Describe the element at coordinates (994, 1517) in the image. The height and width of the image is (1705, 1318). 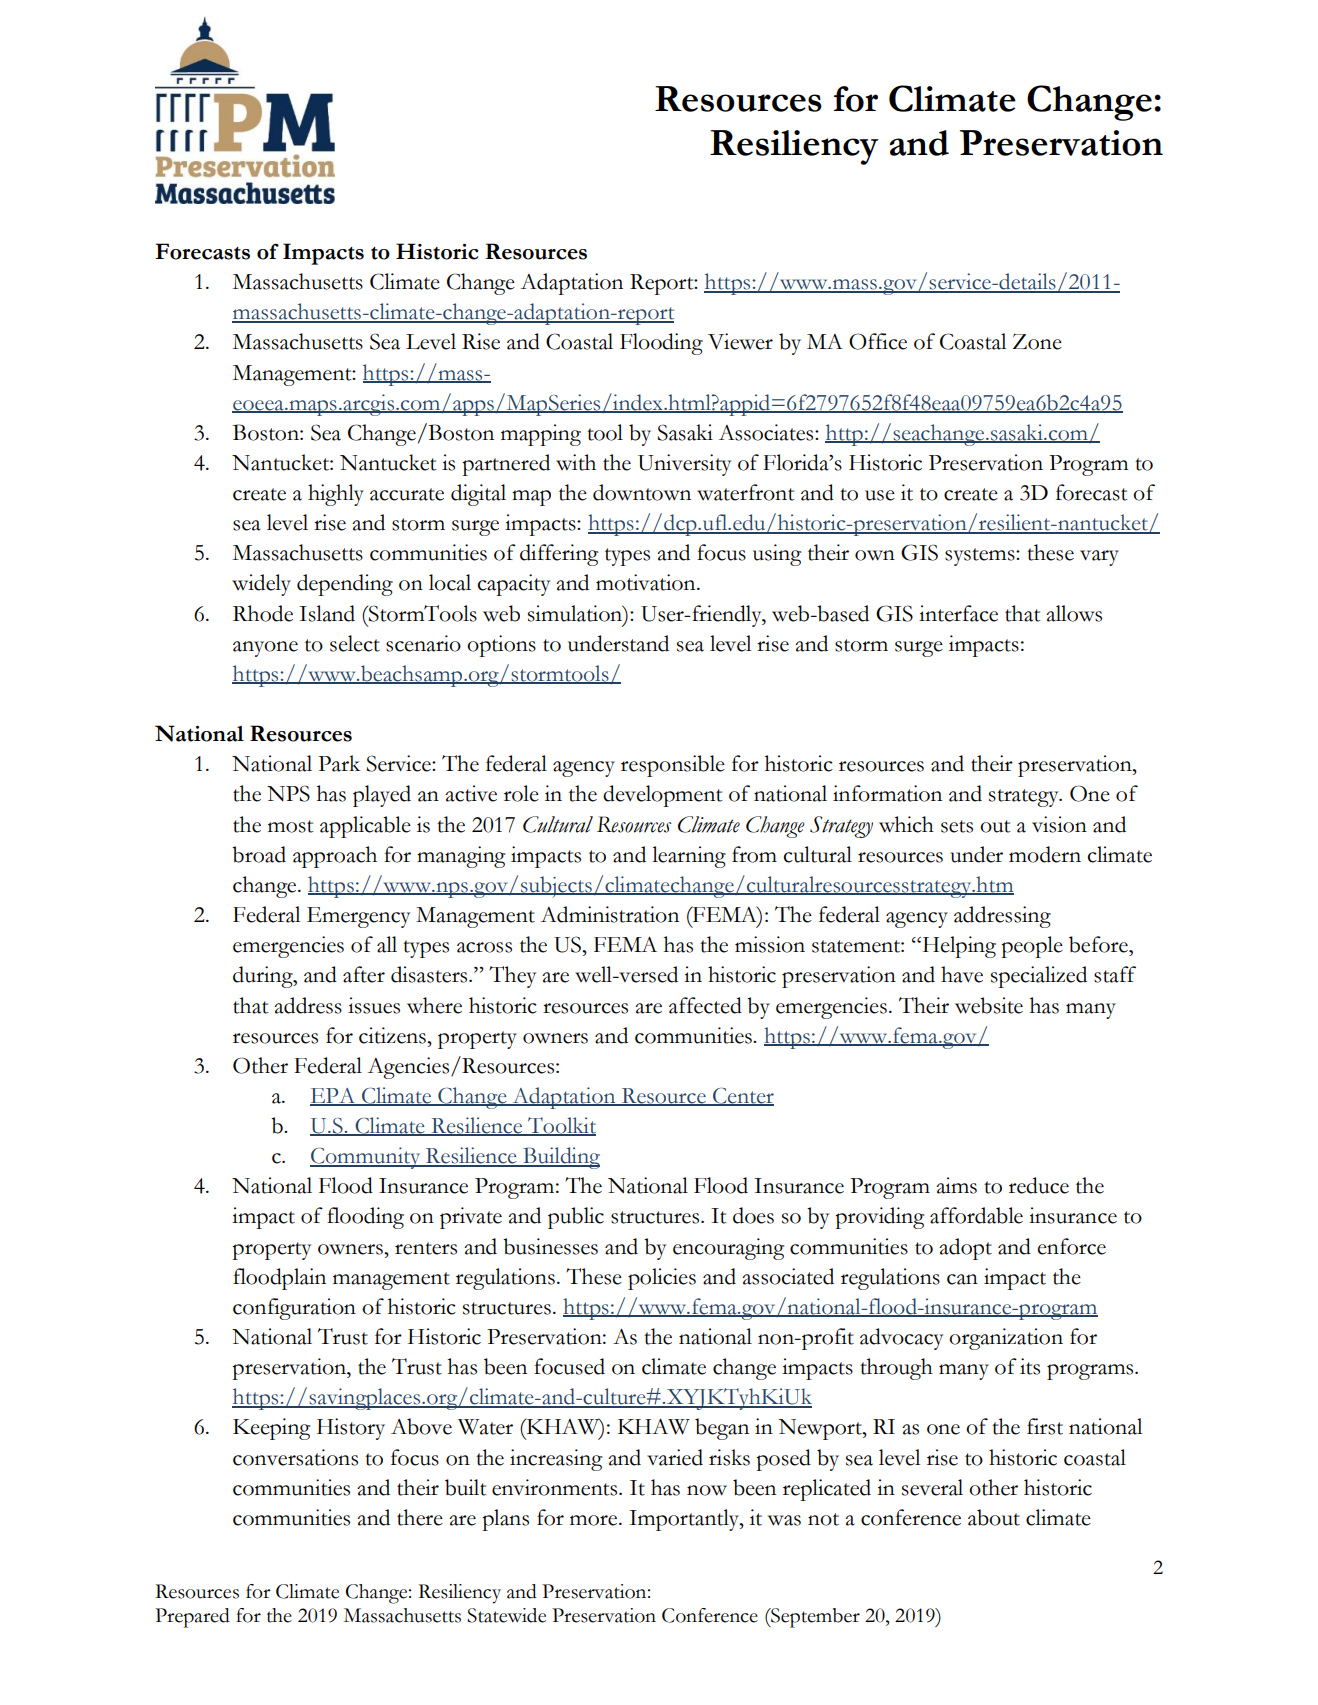
I see `about` at that location.
